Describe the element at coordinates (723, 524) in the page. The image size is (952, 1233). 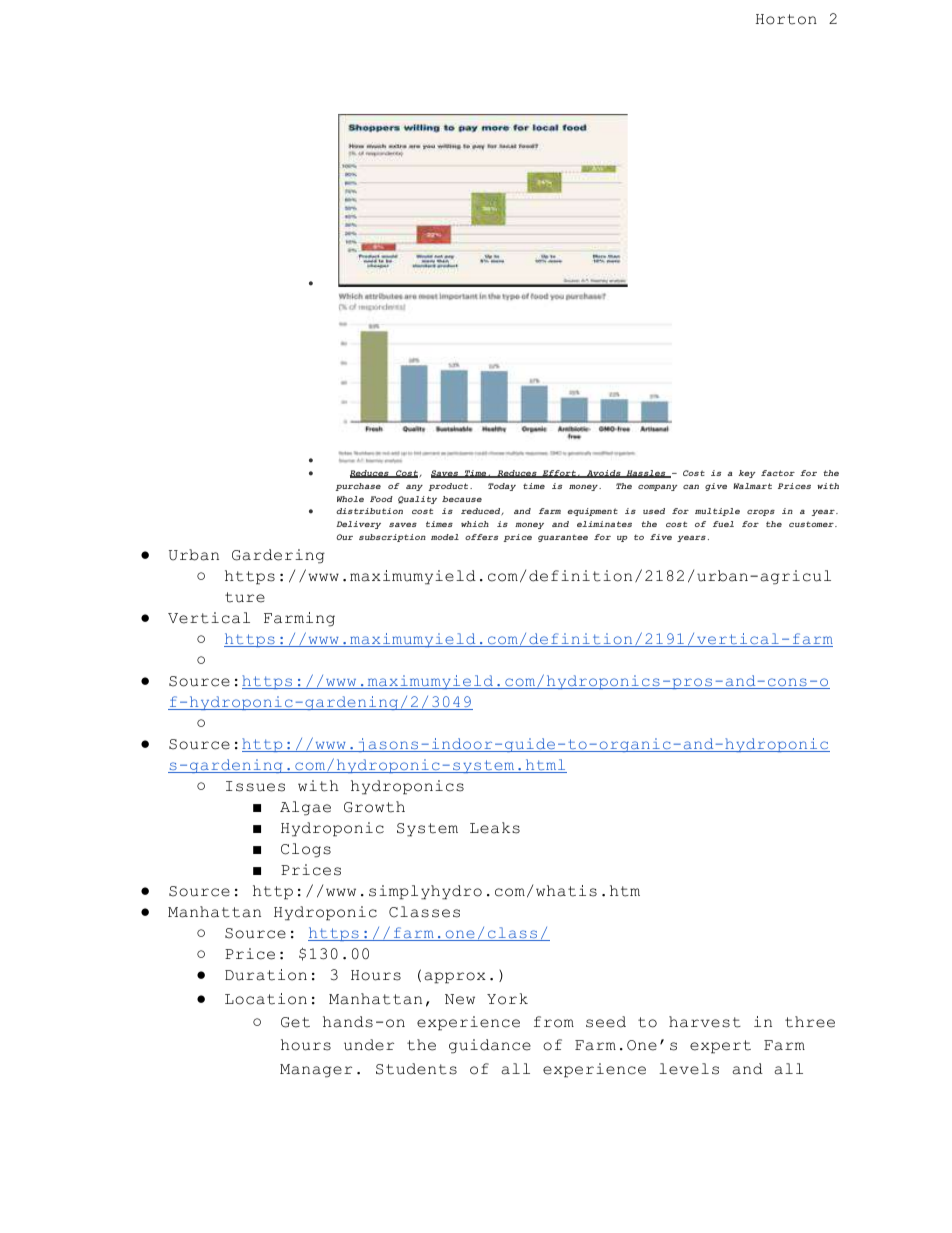
I see `fuel` at that location.
